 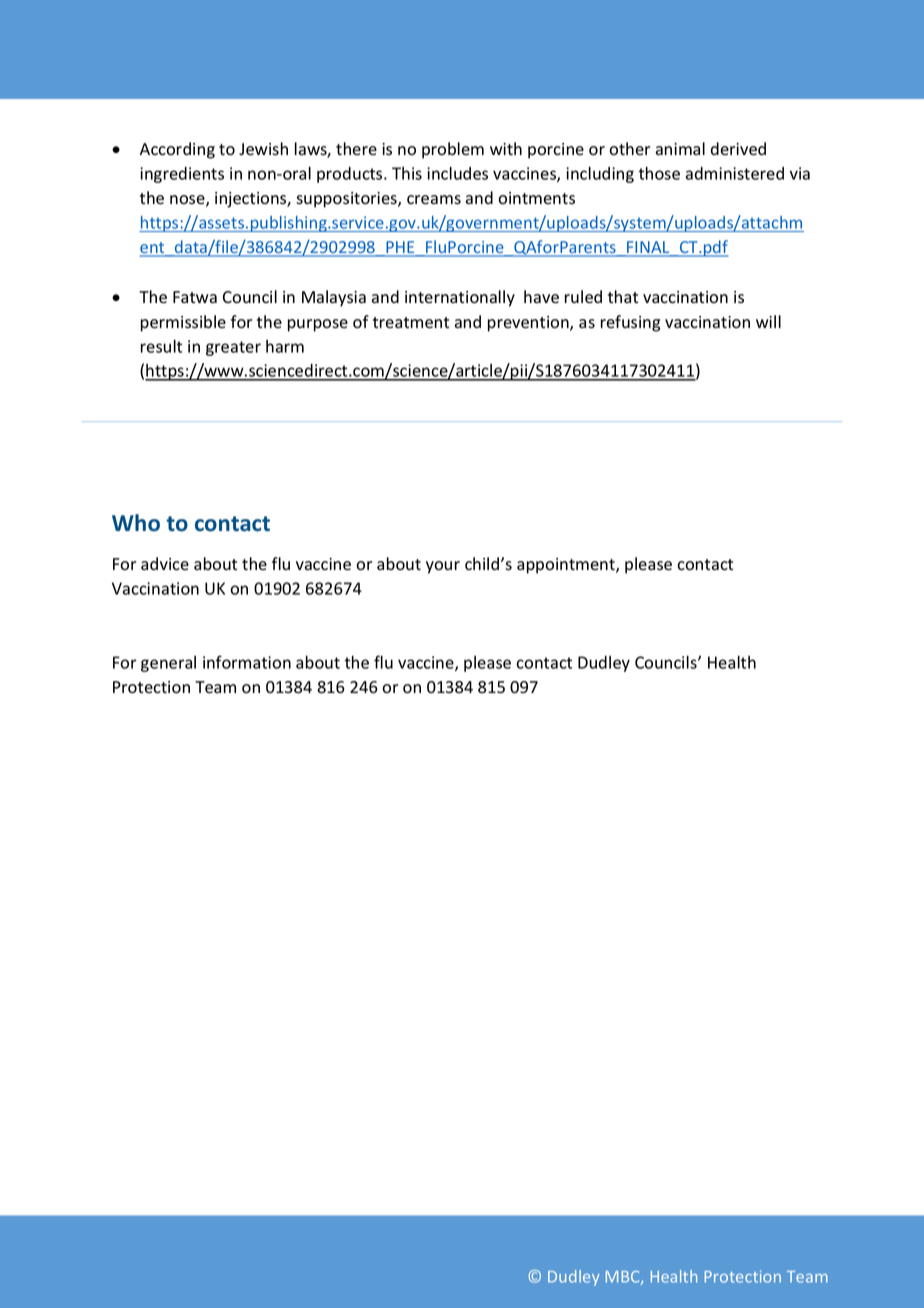 I want to click on Who, so click(x=136, y=523).
